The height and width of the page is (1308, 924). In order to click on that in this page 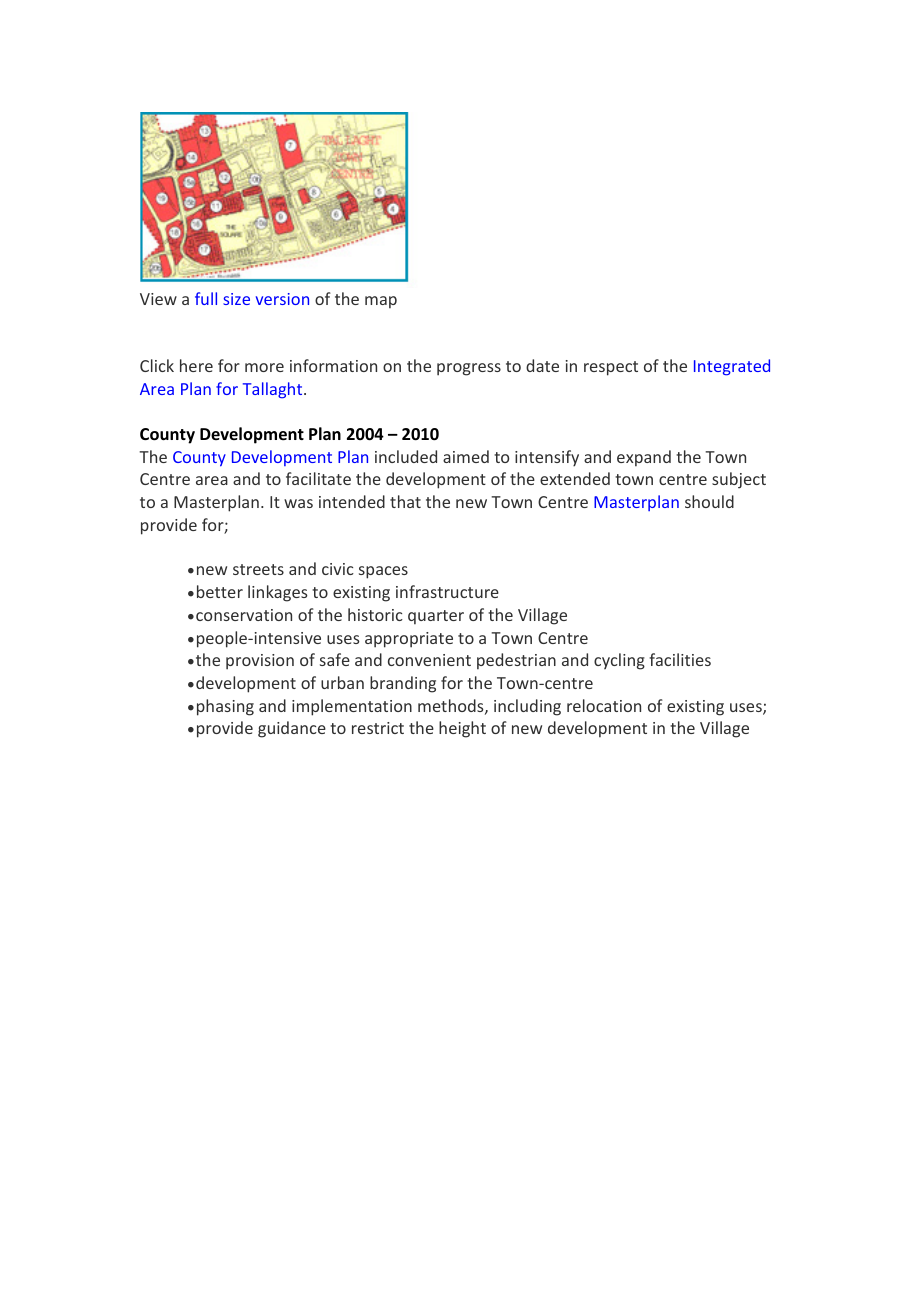, I will do `click(405, 501)`.
